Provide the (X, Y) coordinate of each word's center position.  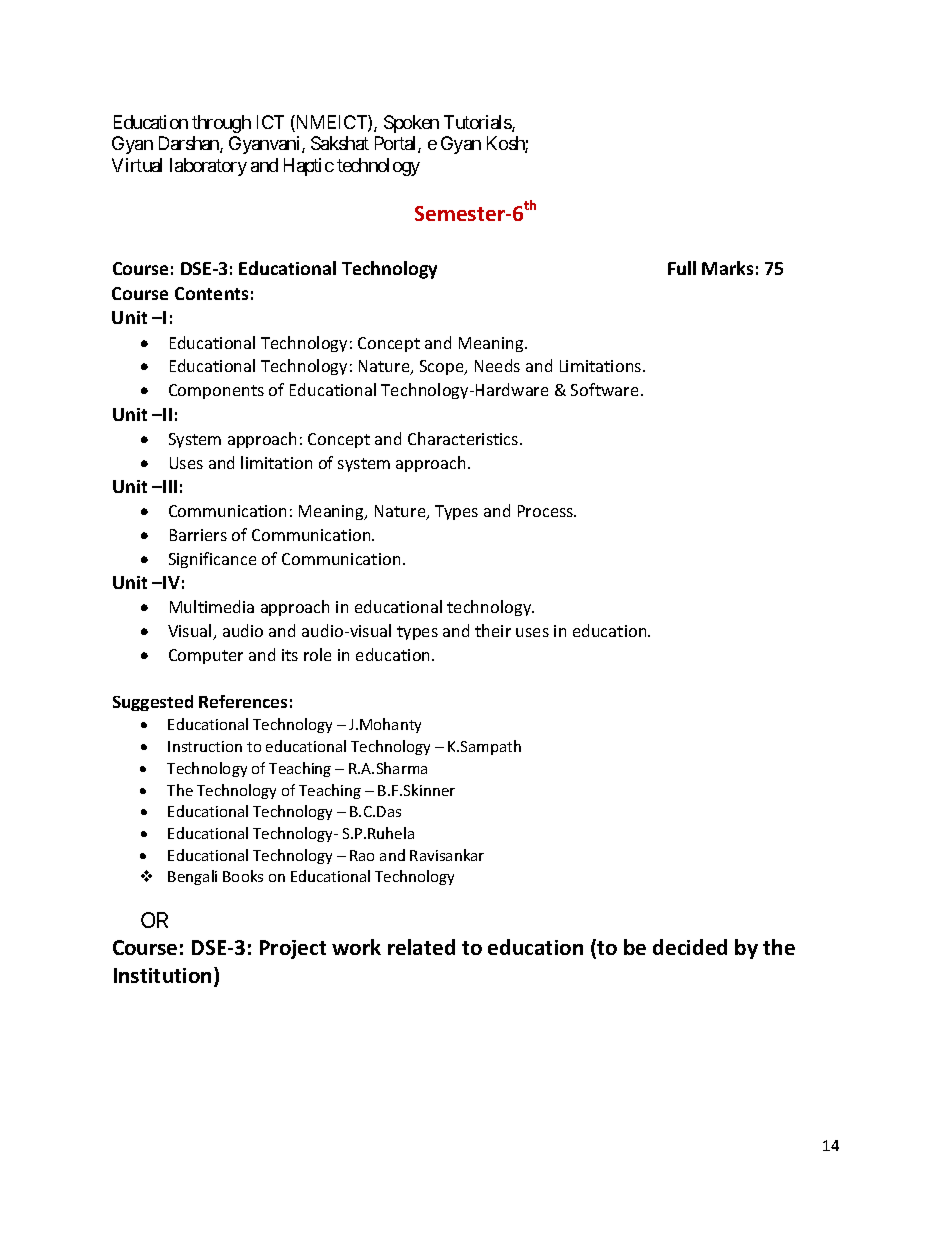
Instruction (205, 746)
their (493, 630)
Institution (162, 975)
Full (682, 268)
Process (547, 511)
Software (604, 389)
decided (690, 947)
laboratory (208, 167)
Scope (443, 367)
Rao (362, 855)
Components (216, 391)
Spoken (411, 124)
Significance (212, 560)
